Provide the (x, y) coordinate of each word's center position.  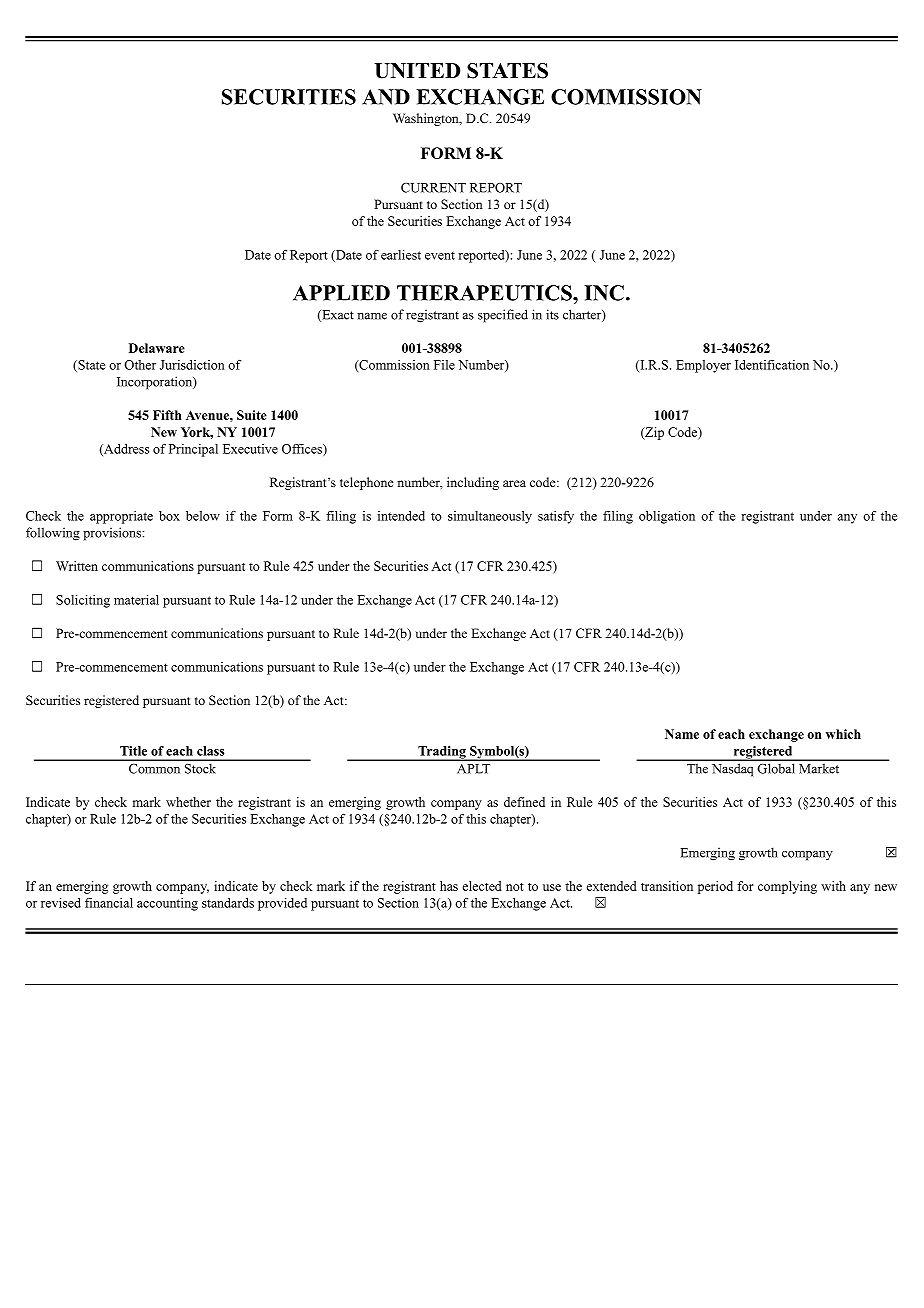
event (440, 255)
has (449, 886)
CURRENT (433, 188)
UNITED (417, 71)
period (715, 887)
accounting (167, 904)
